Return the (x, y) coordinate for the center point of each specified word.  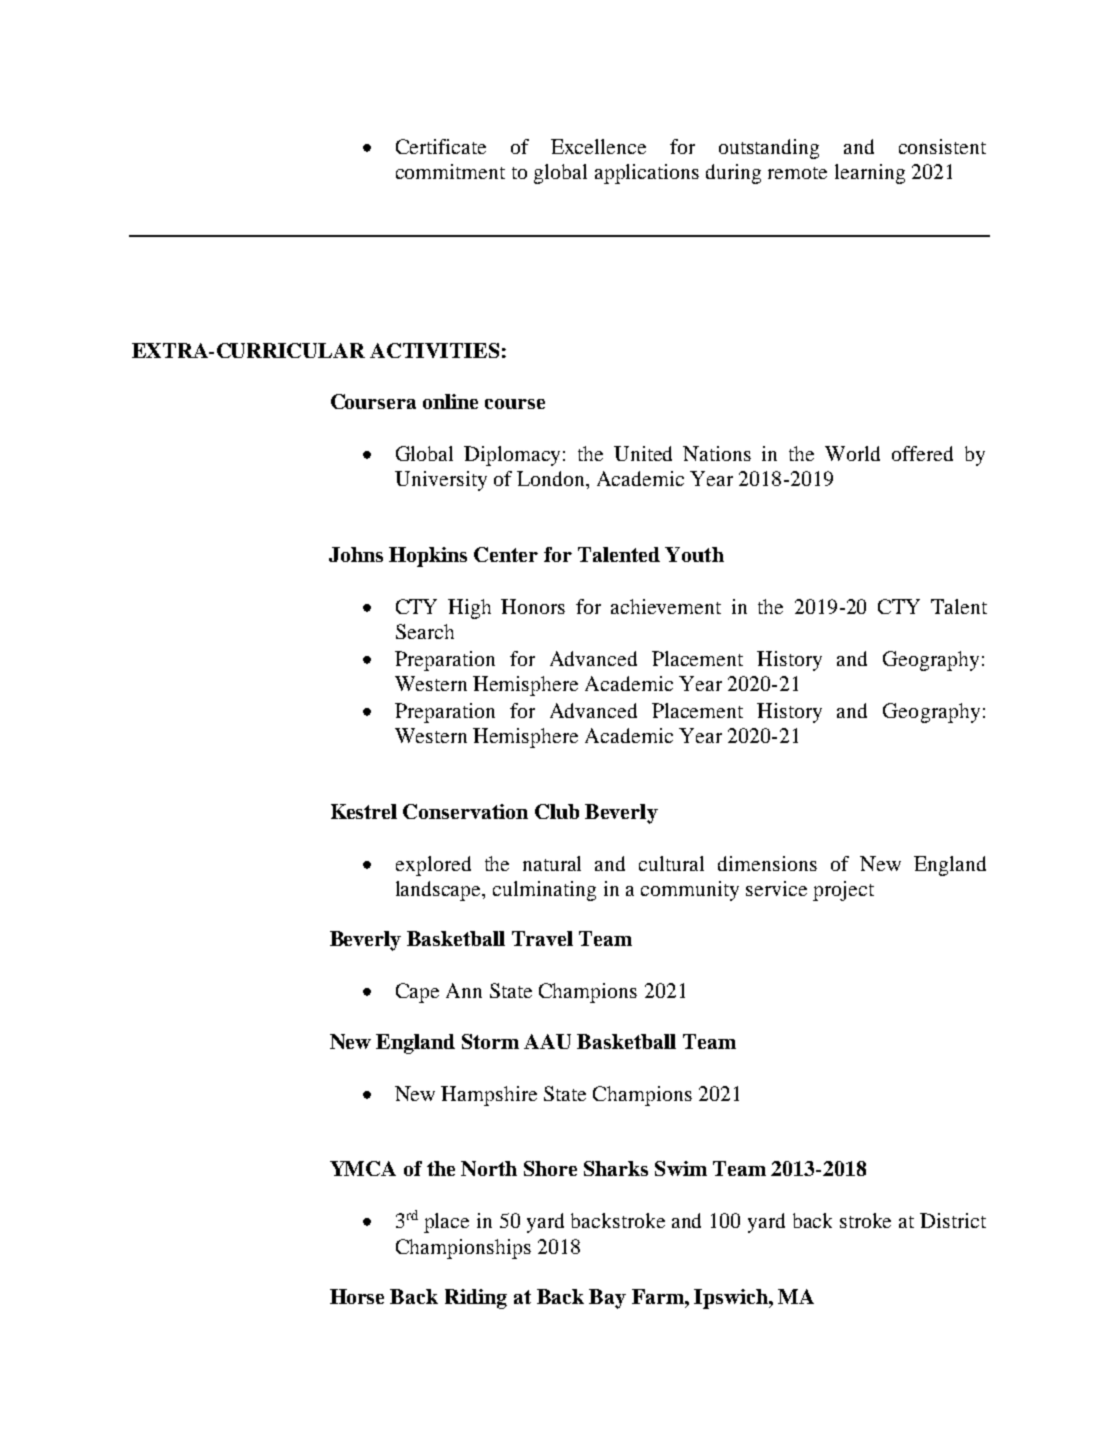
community (690, 891)
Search (425, 631)
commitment (450, 171)
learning (870, 174)
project (843, 891)
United (643, 453)
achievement (666, 606)
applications (647, 174)
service (776, 888)
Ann (464, 990)
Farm (659, 1296)
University (441, 481)
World (852, 453)
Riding (476, 1299)
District (953, 1220)
